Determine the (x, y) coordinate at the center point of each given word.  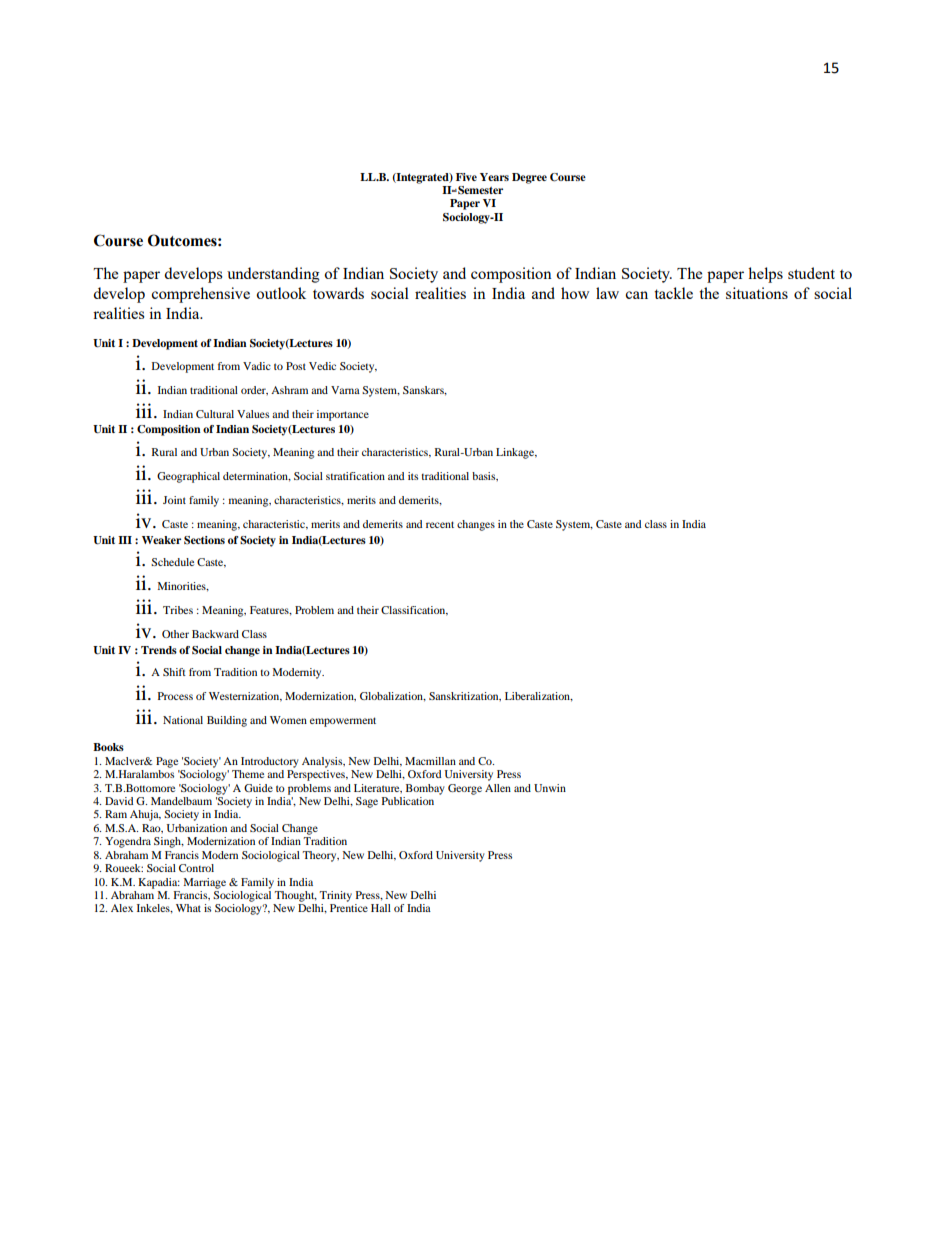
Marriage (205, 883)
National (183, 720)
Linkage (516, 453)
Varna (345, 390)
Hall (381, 908)
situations (757, 293)
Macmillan (430, 761)
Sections (204, 540)
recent (440, 524)
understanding (273, 275)
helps (765, 275)
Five (466, 177)
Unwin (550, 788)
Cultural (215, 414)
